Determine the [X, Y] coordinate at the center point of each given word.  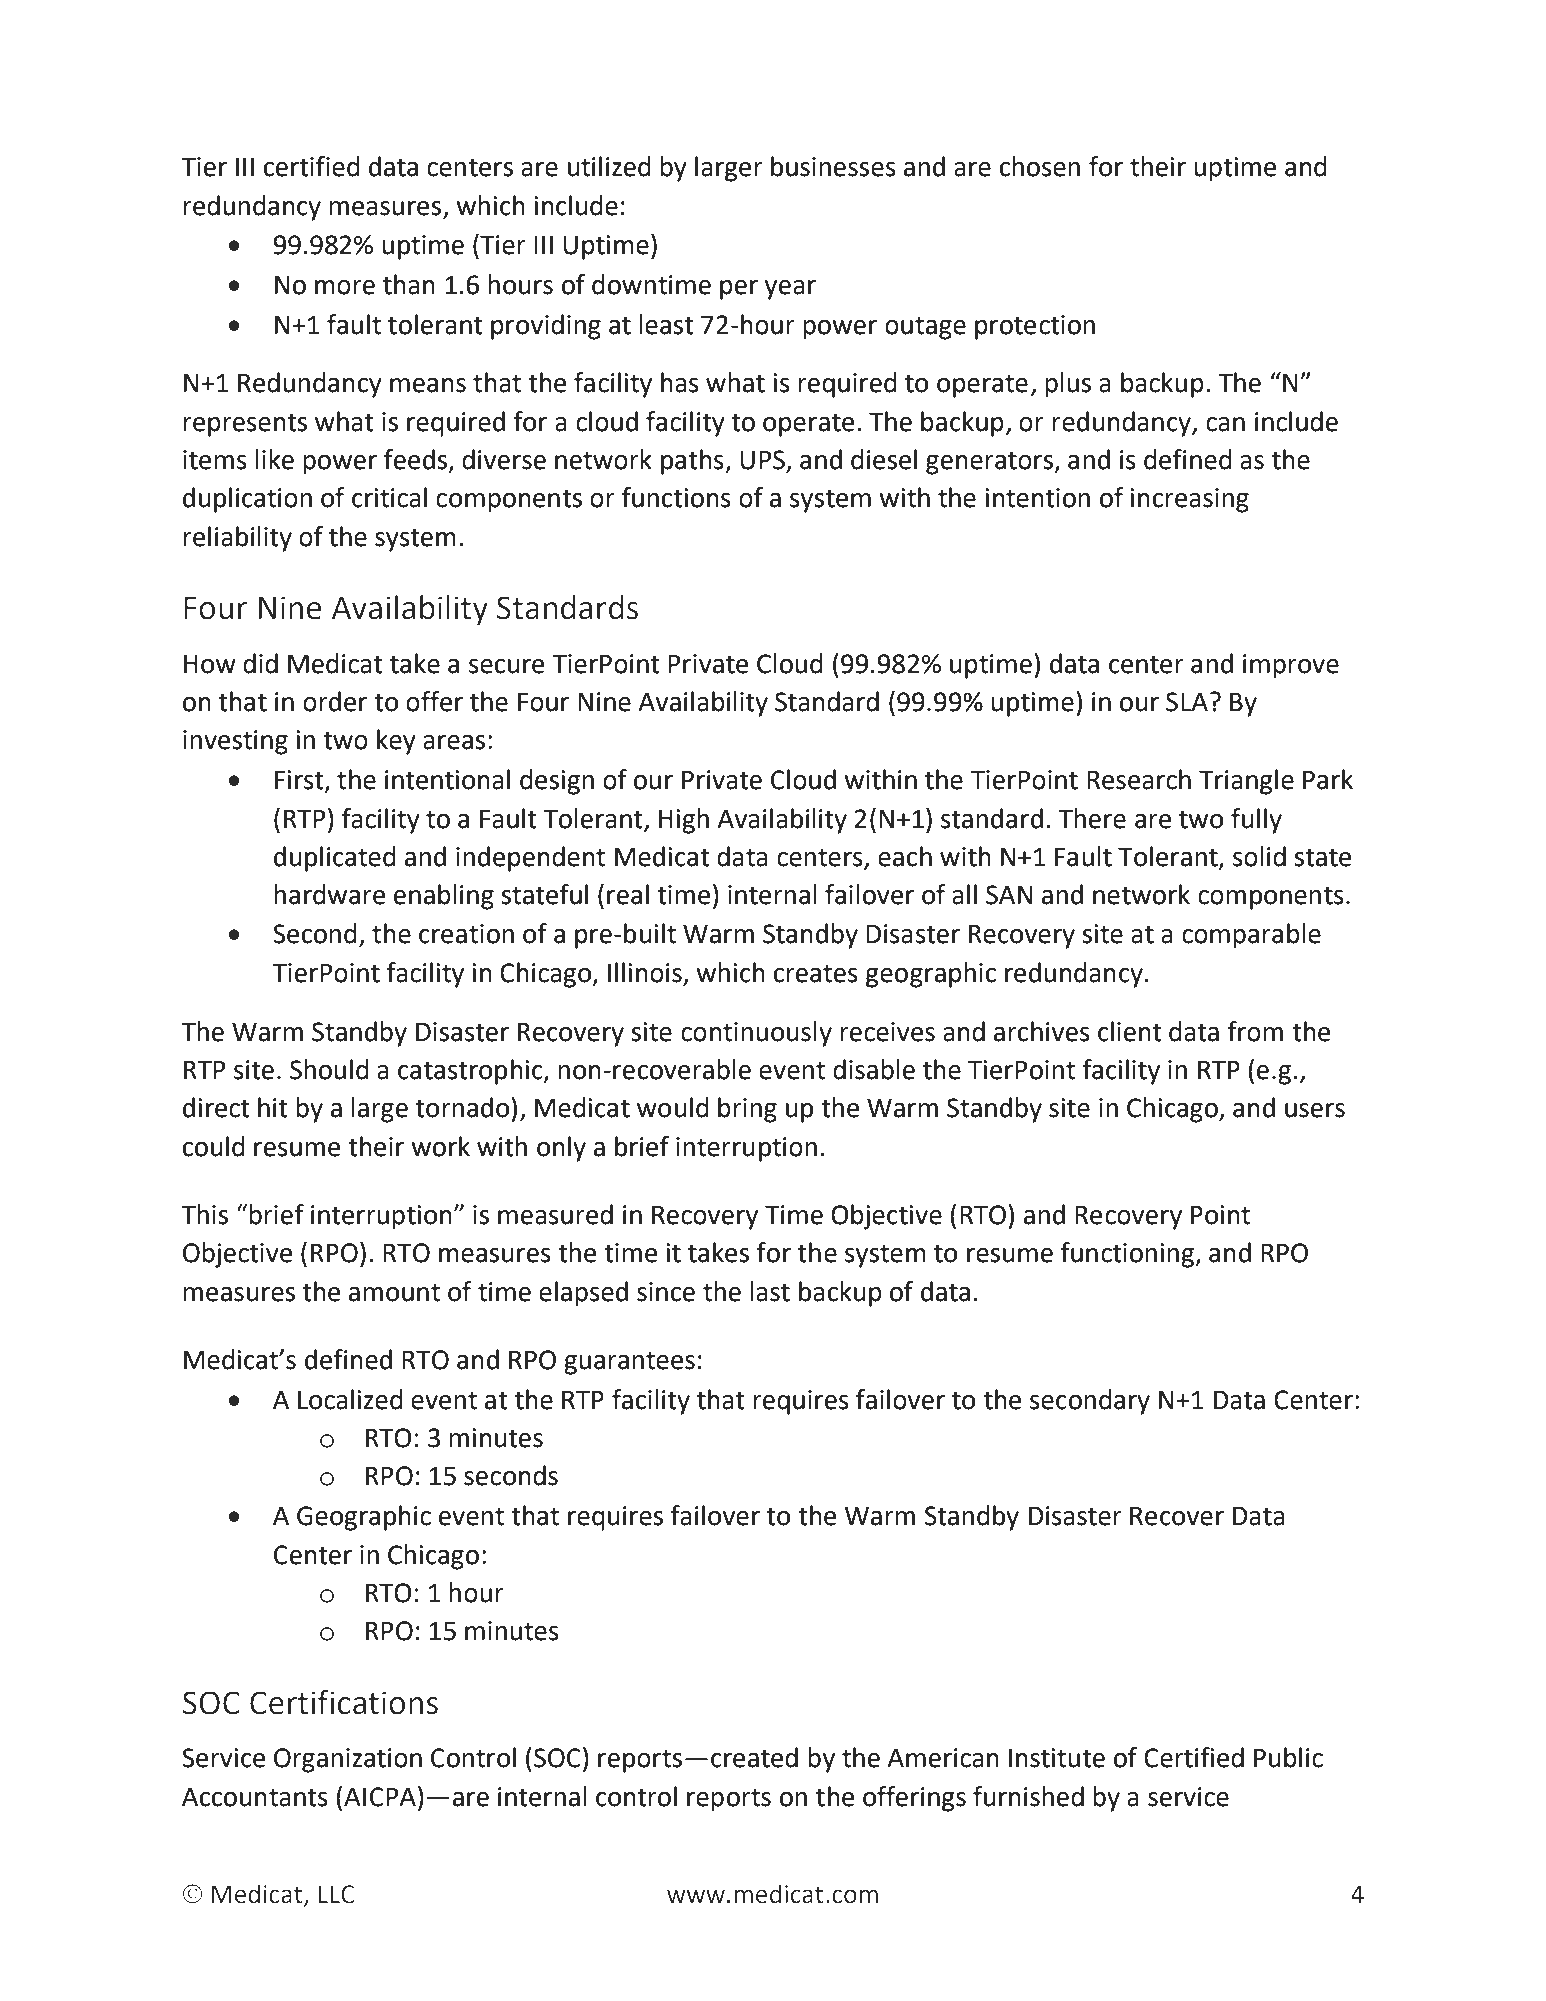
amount [394, 1292]
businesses [833, 166]
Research [1139, 779]
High [684, 821]
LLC [336, 1894]
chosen [1040, 166]
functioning [1128, 1255]
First [300, 780]
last [770, 1291]
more [345, 287]
